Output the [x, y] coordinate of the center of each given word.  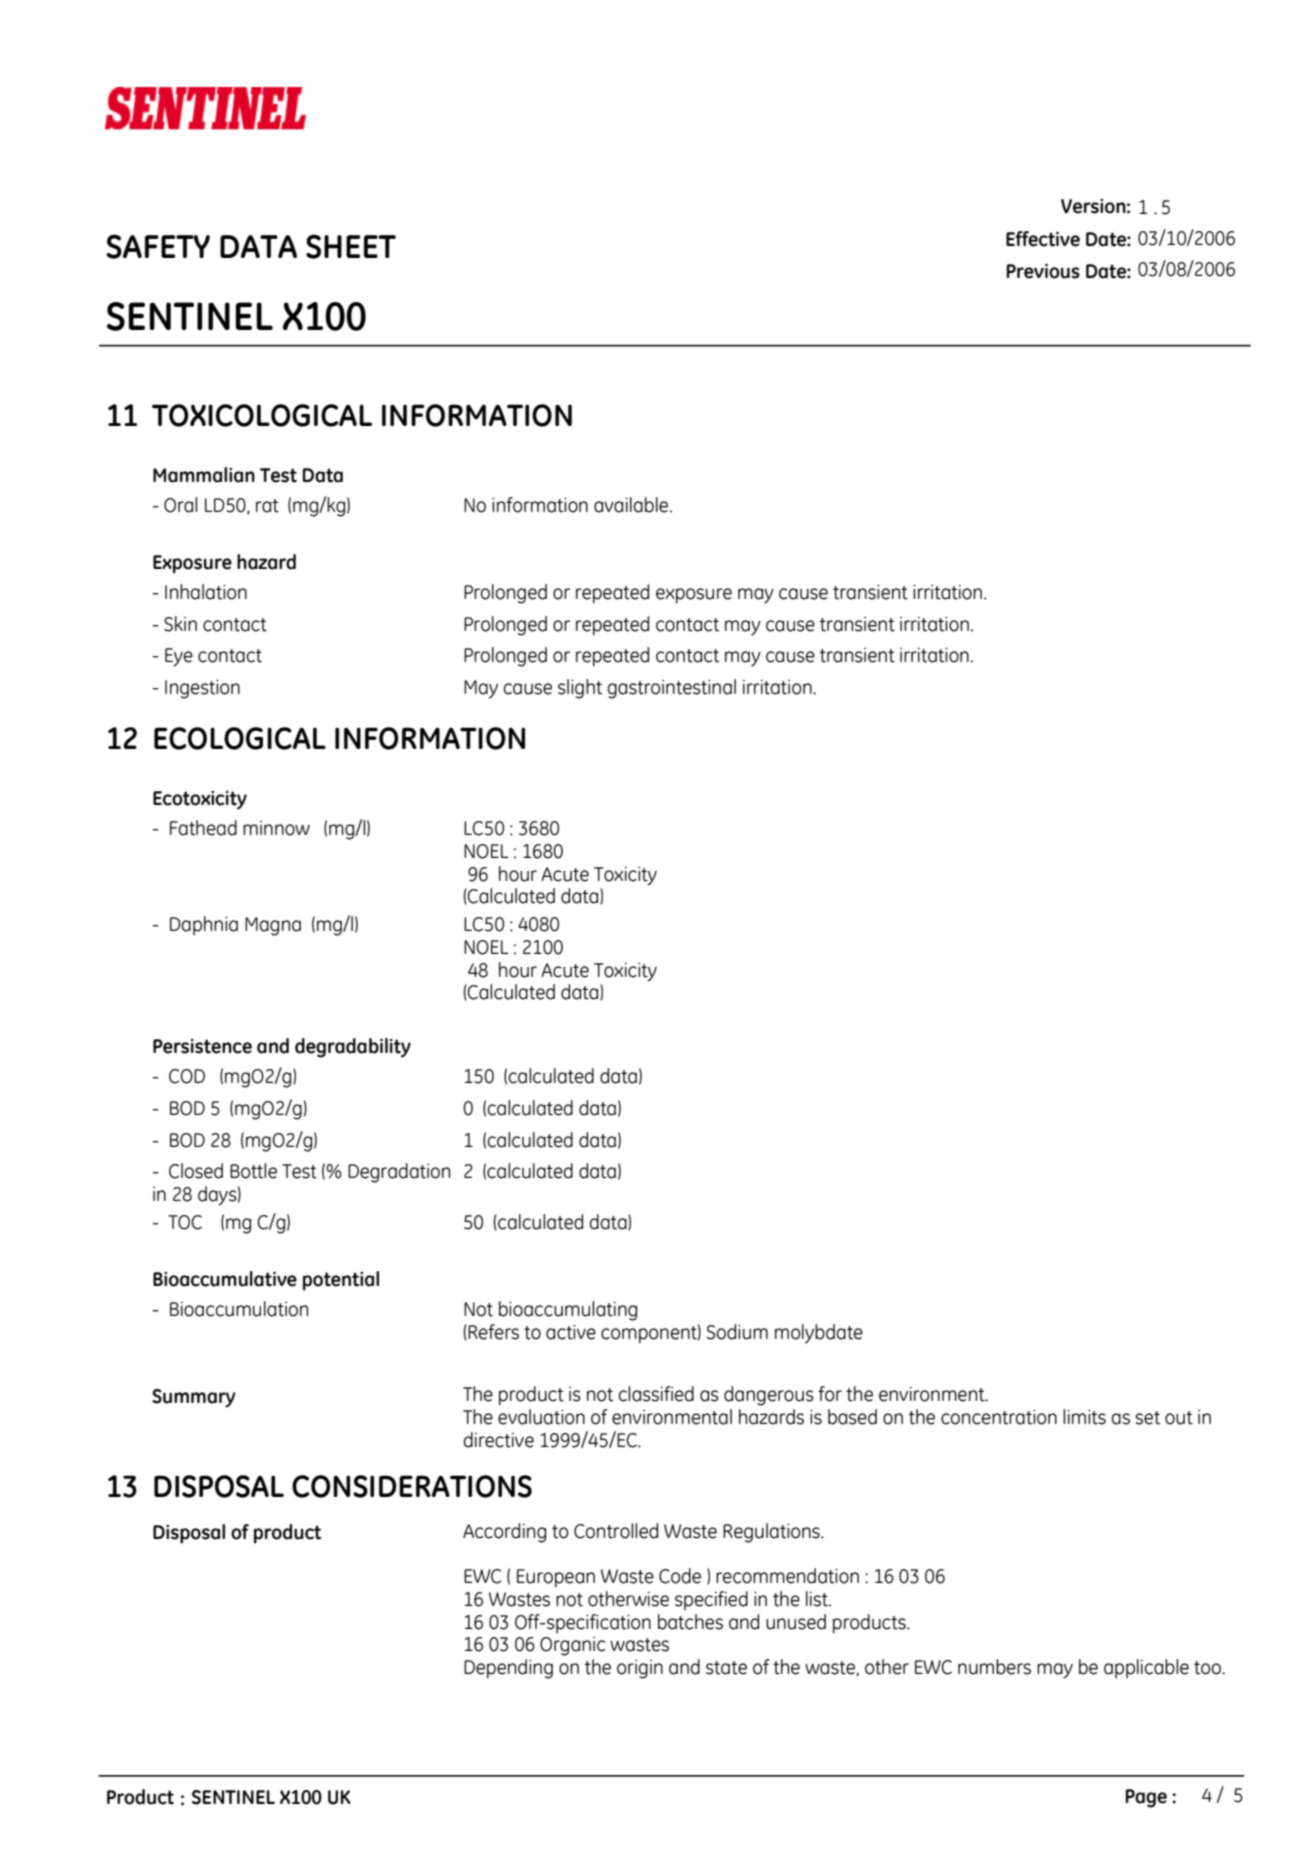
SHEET [351, 246]
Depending [508, 1669]
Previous [1043, 271]
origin [640, 1669]
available [632, 505]
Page [1146, 1798]
